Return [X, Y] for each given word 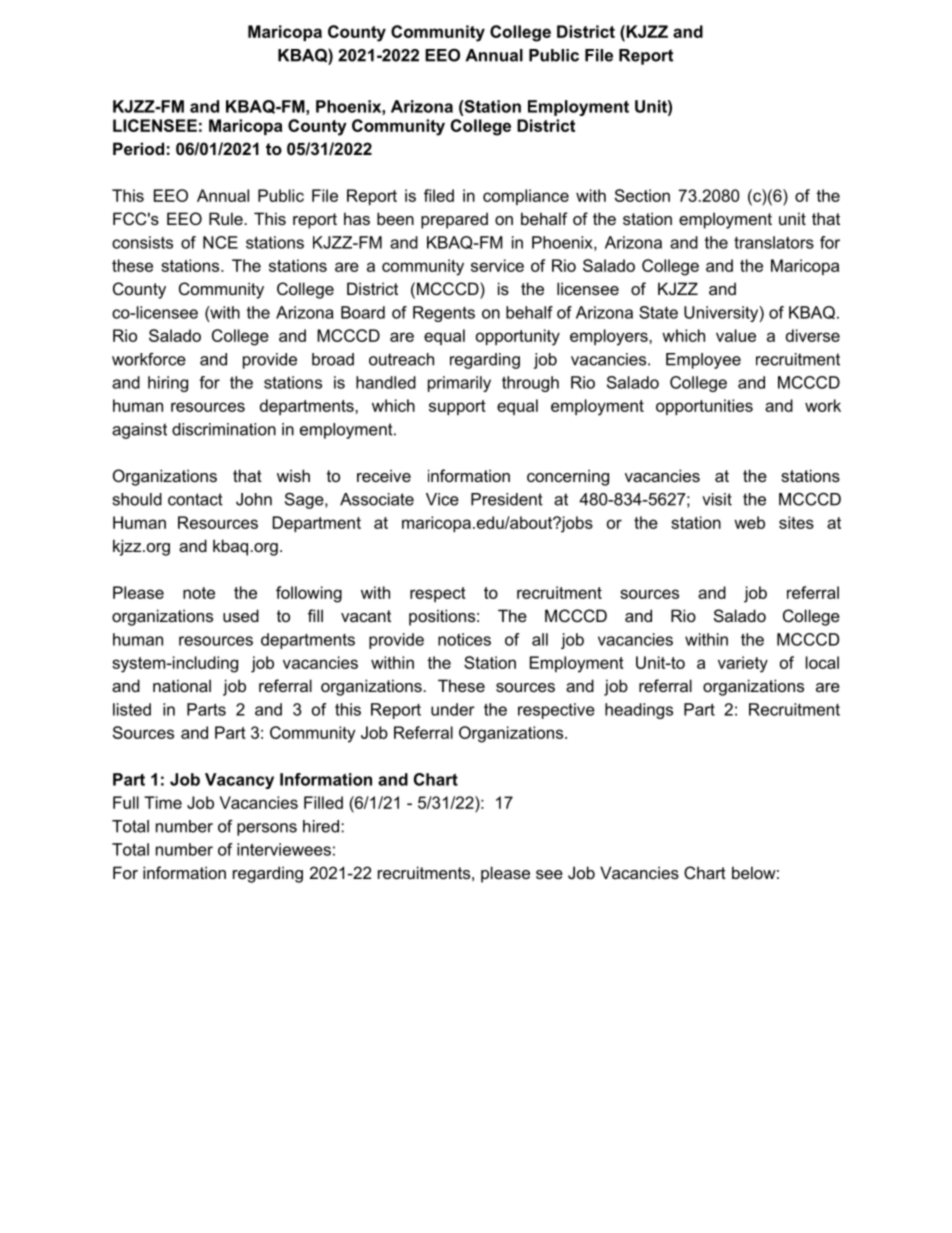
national [182, 685]
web [749, 522]
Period [138, 148]
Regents [444, 314]
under [453, 709]
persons [267, 829]
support [457, 407]
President [507, 499]
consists [142, 242]
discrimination [224, 429]
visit [717, 499]
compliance [526, 197]
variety [743, 664]
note [199, 593]
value [736, 335]
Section [642, 195]
